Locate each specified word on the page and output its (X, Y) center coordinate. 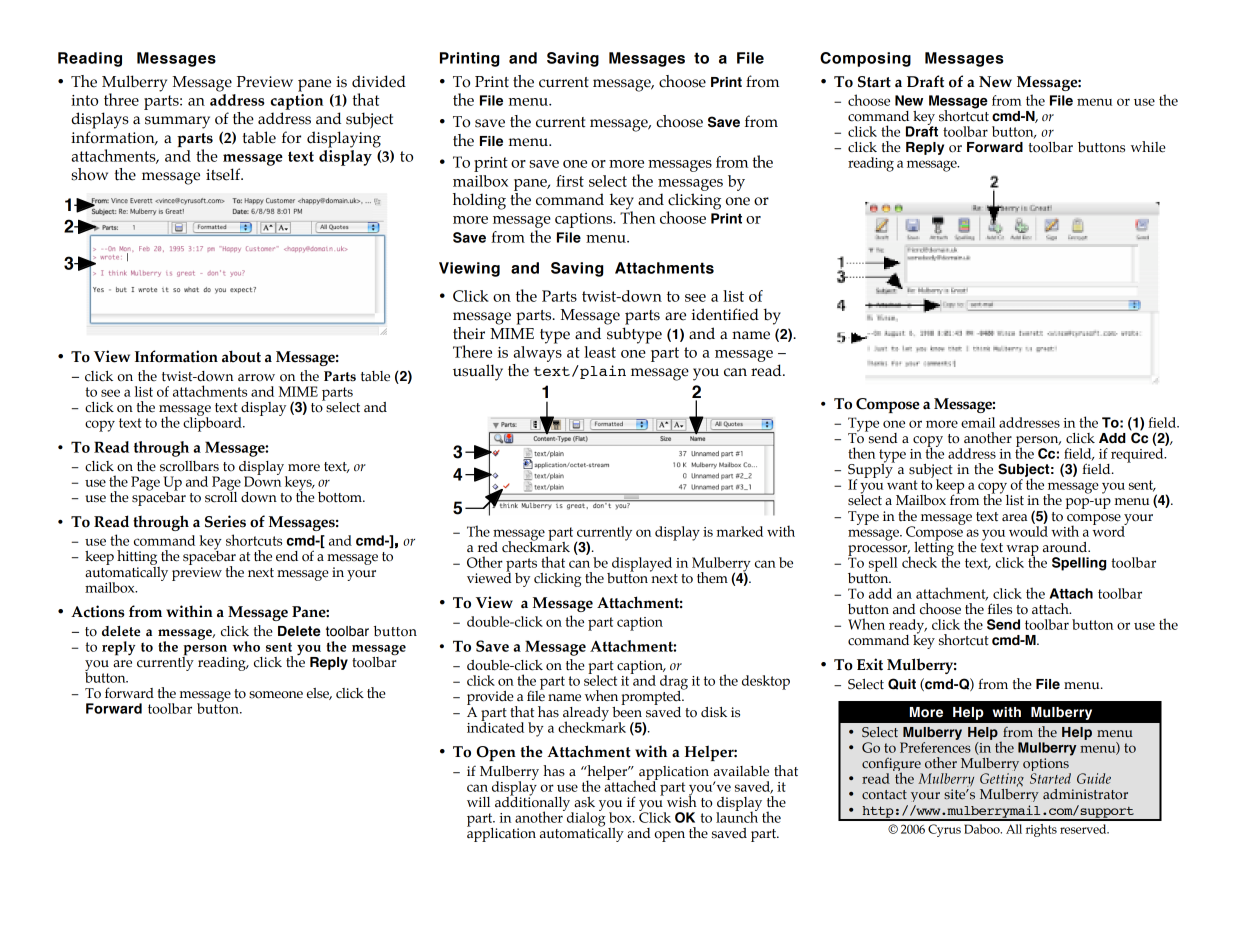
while (1148, 147)
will (478, 802)
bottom (341, 497)
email (978, 422)
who (246, 646)
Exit (870, 664)
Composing (865, 59)
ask (584, 802)
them (712, 578)
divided (379, 81)
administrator (1085, 794)
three (121, 99)
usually (478, 372)
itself (224, 174)
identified (725, 314)
